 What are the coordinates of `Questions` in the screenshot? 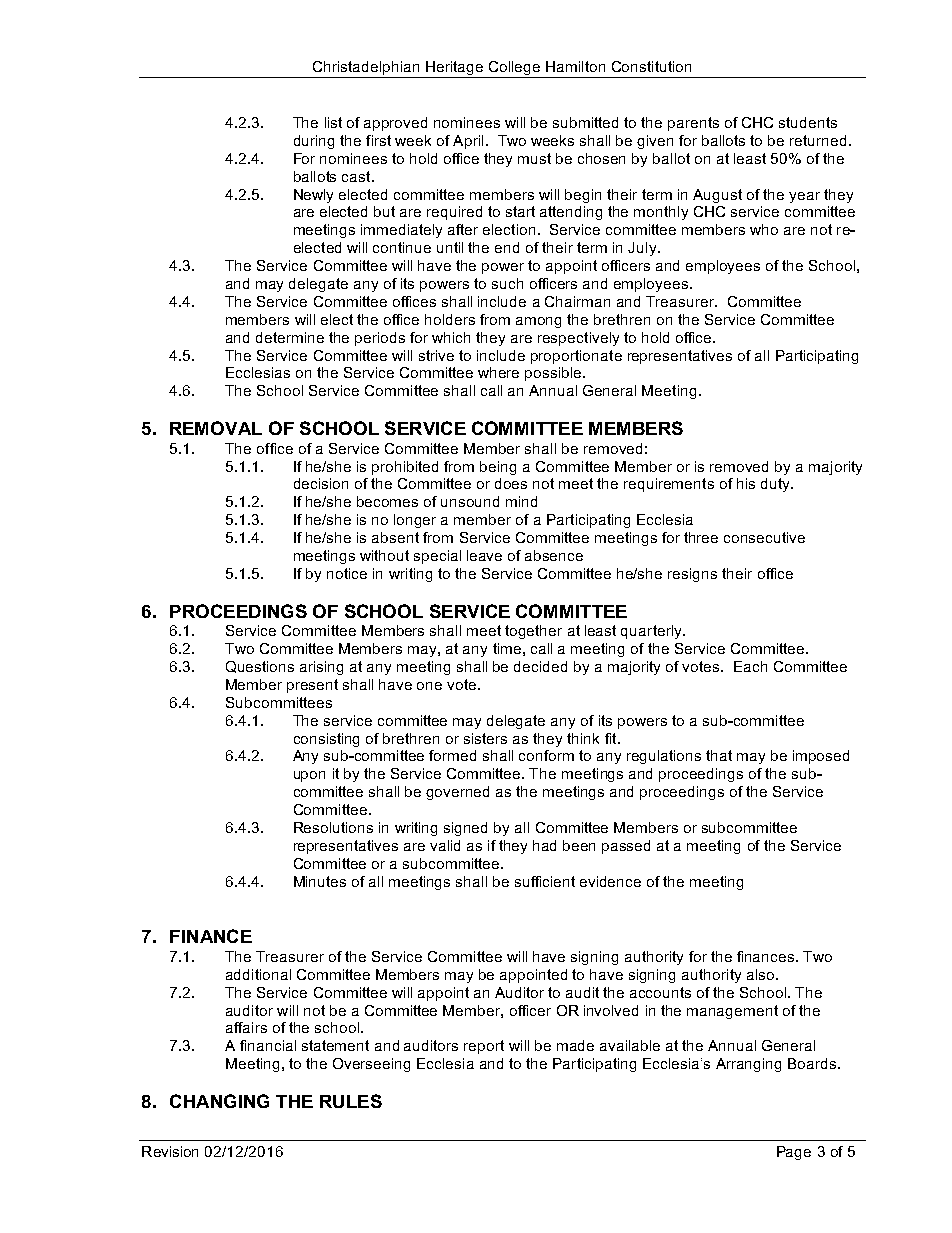 It's located at (260, 667).
